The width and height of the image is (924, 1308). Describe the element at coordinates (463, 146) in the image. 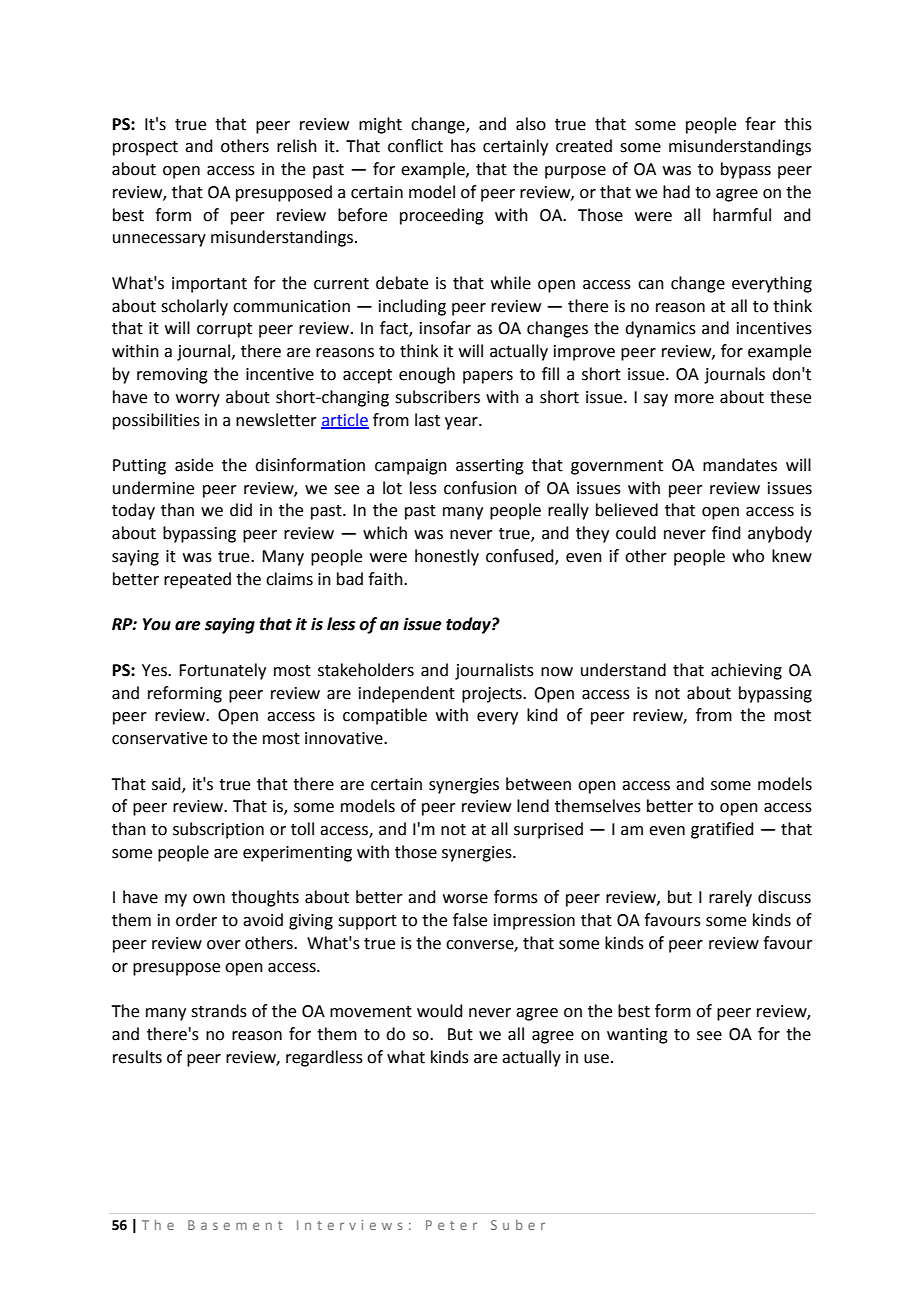

I see `has` at that location.
